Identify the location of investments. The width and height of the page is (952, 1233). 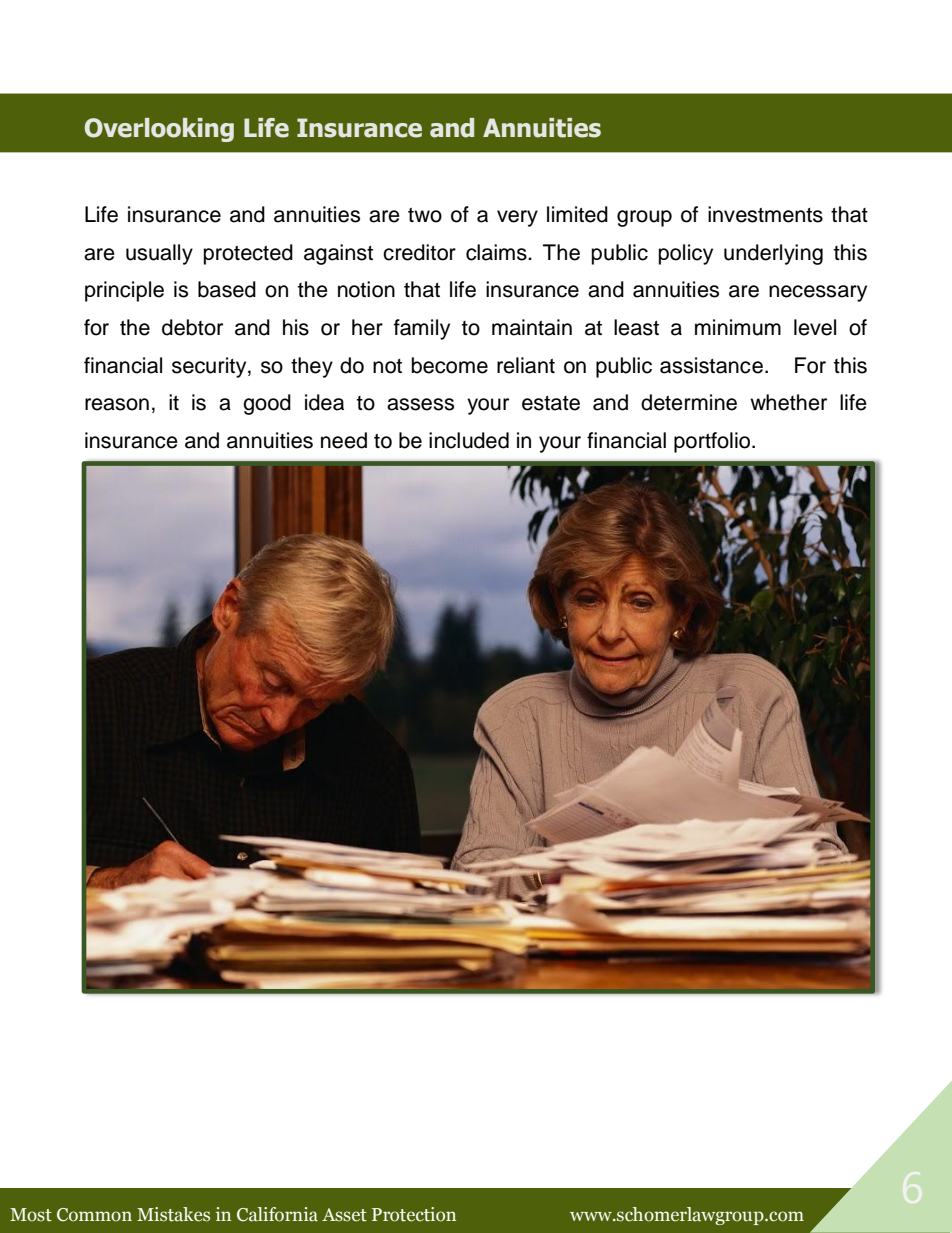
(765, 214).
